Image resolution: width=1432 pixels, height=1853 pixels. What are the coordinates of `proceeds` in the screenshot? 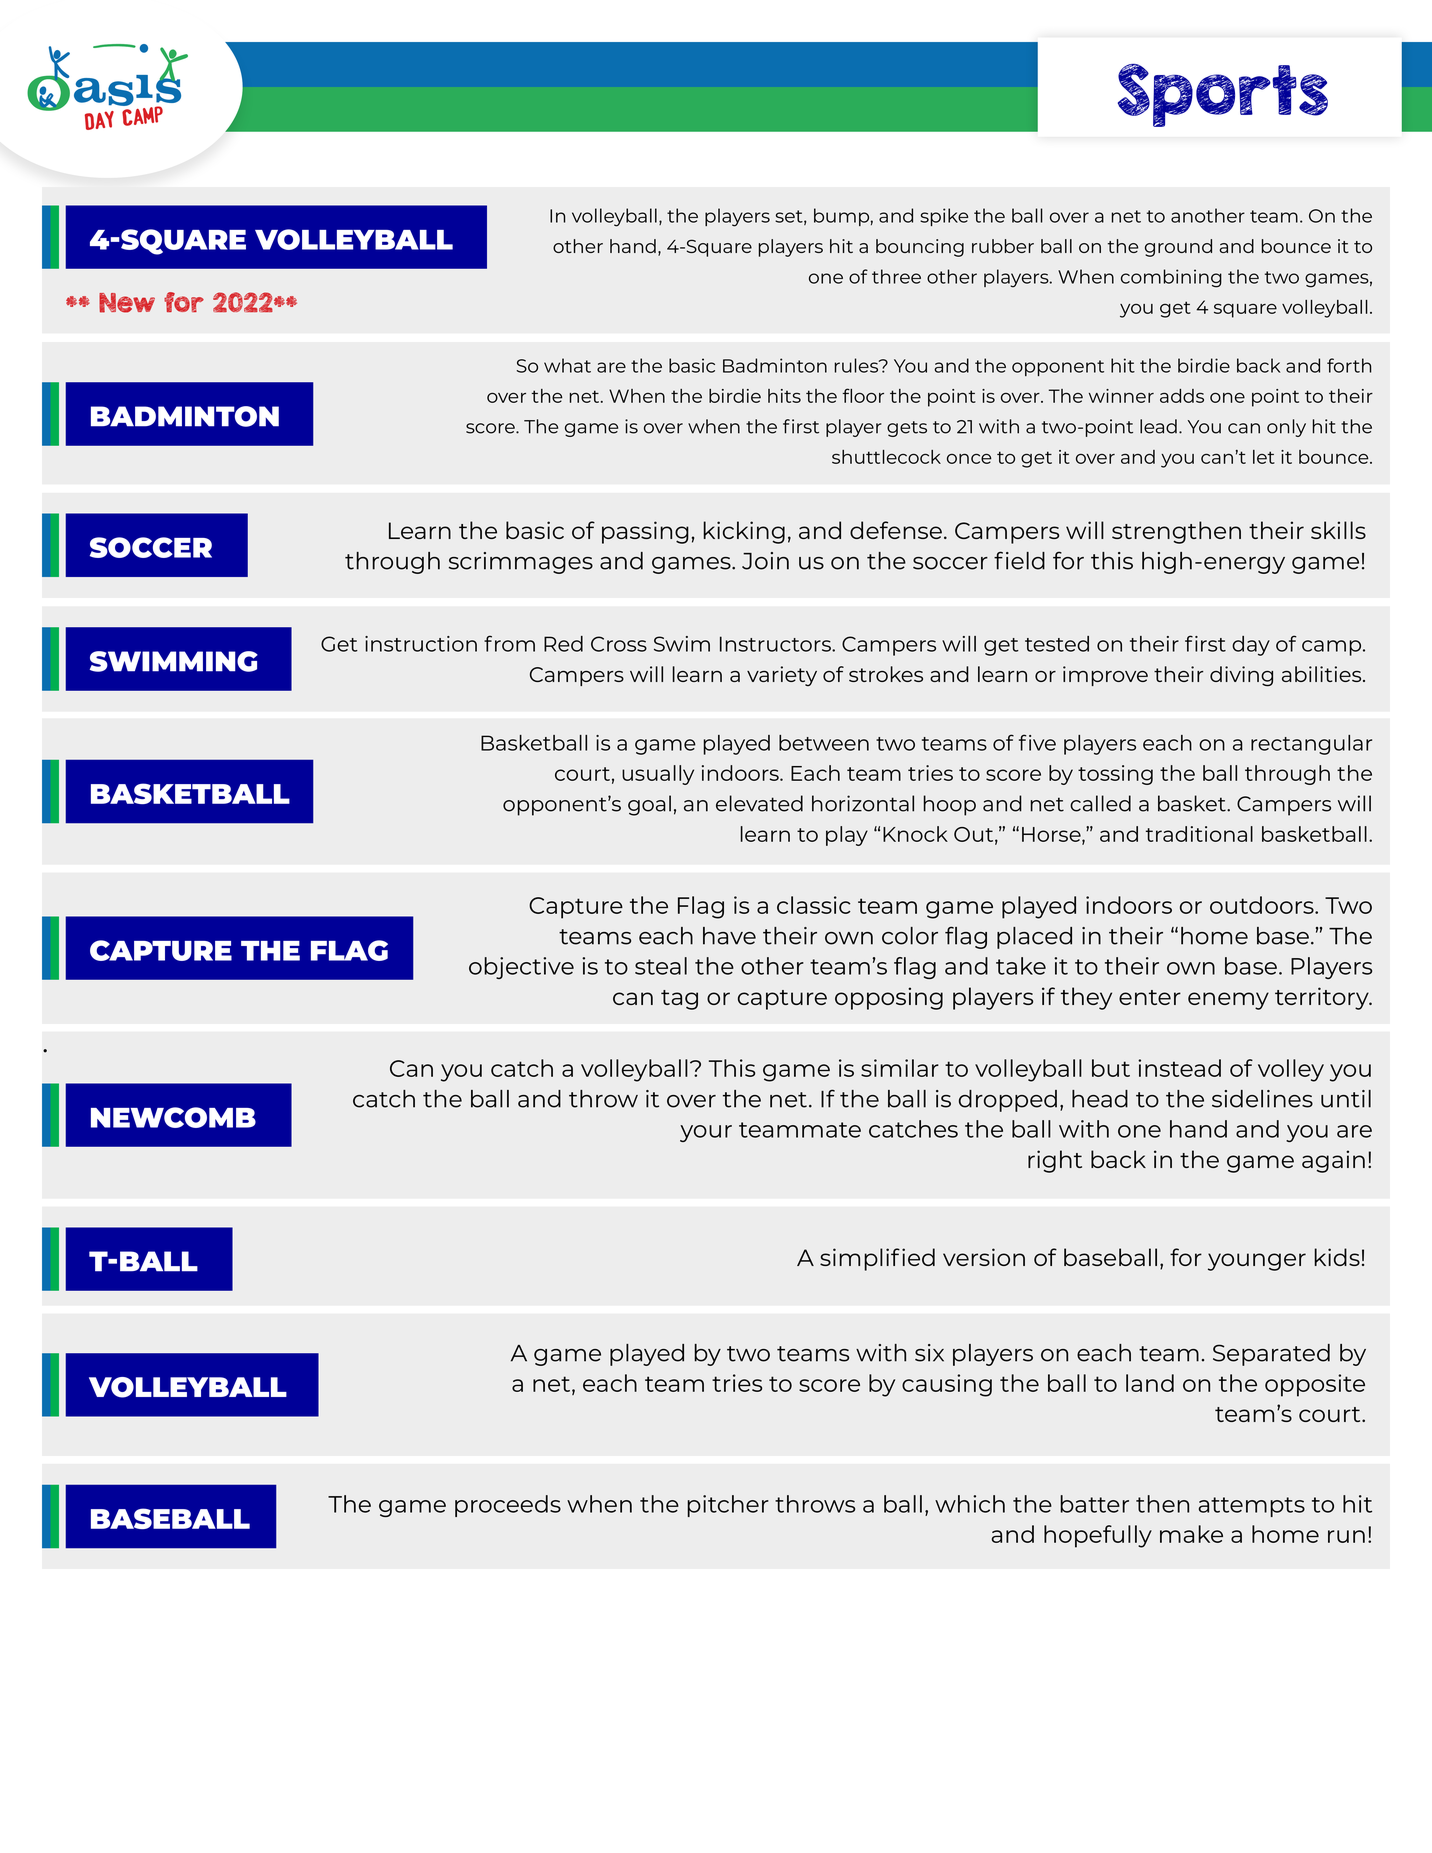 It's located at (508, 1506).
